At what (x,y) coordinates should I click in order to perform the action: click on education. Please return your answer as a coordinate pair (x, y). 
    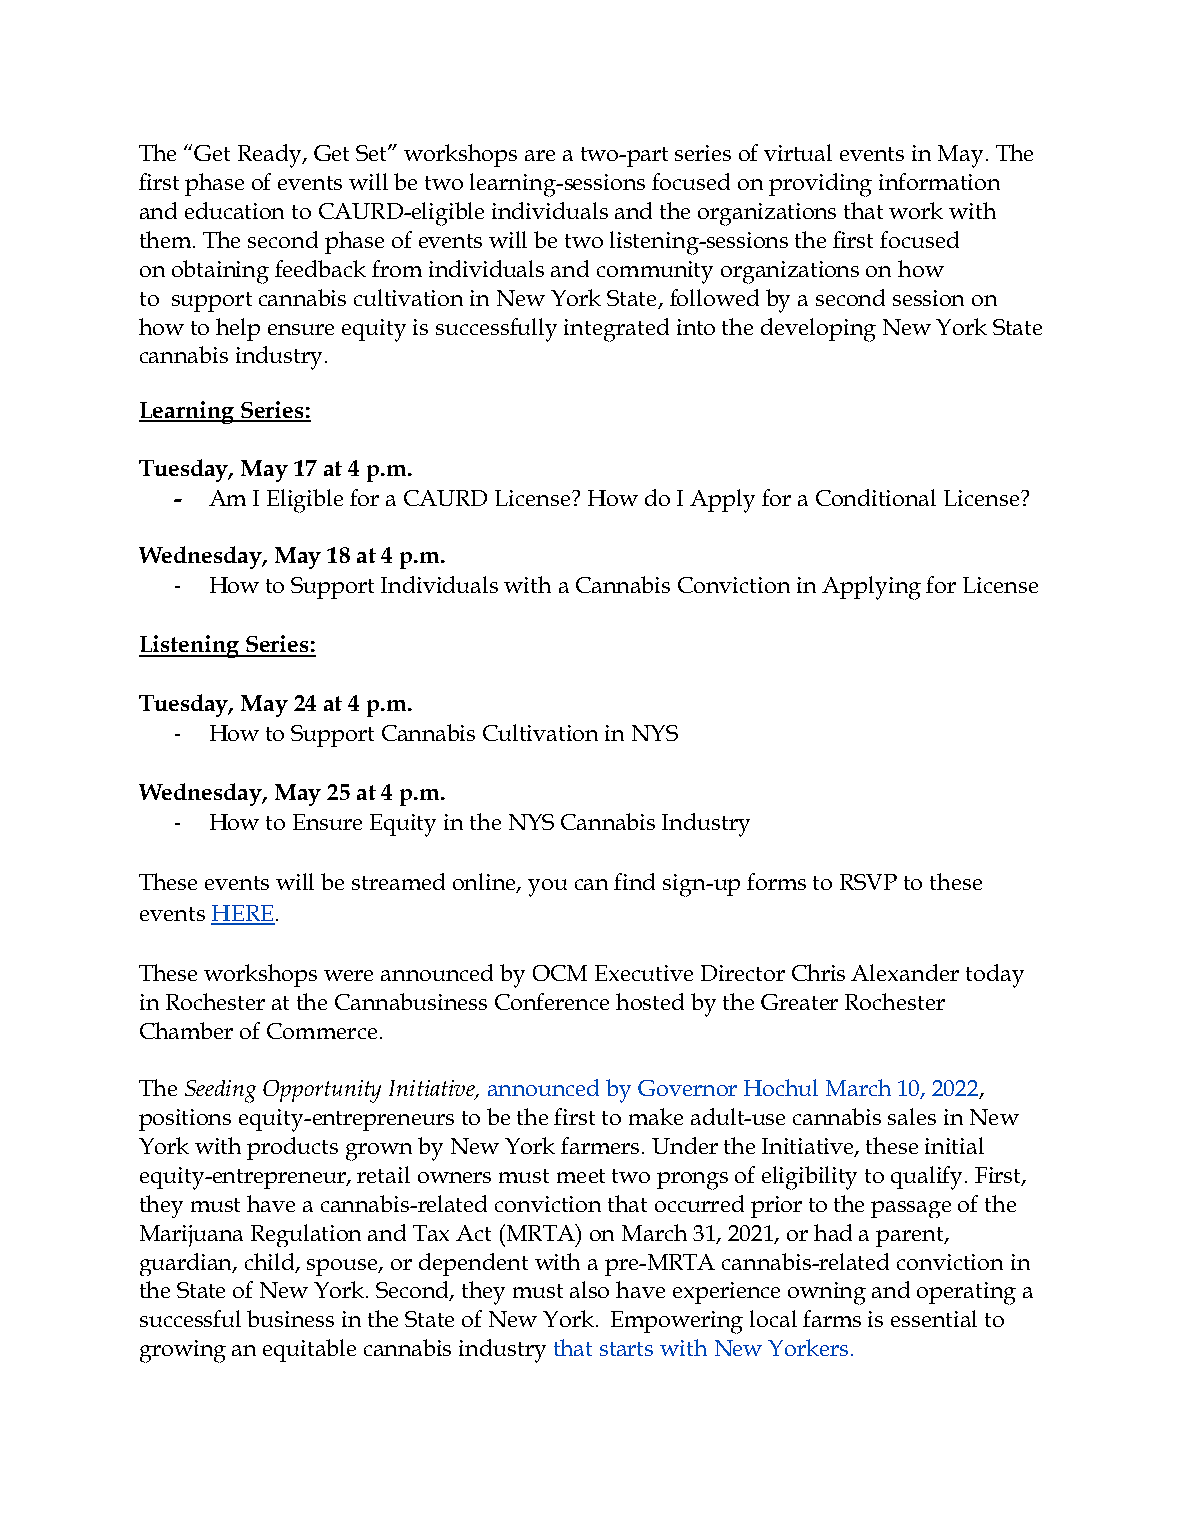
    Looking at the image, I should click on (234, 210).
